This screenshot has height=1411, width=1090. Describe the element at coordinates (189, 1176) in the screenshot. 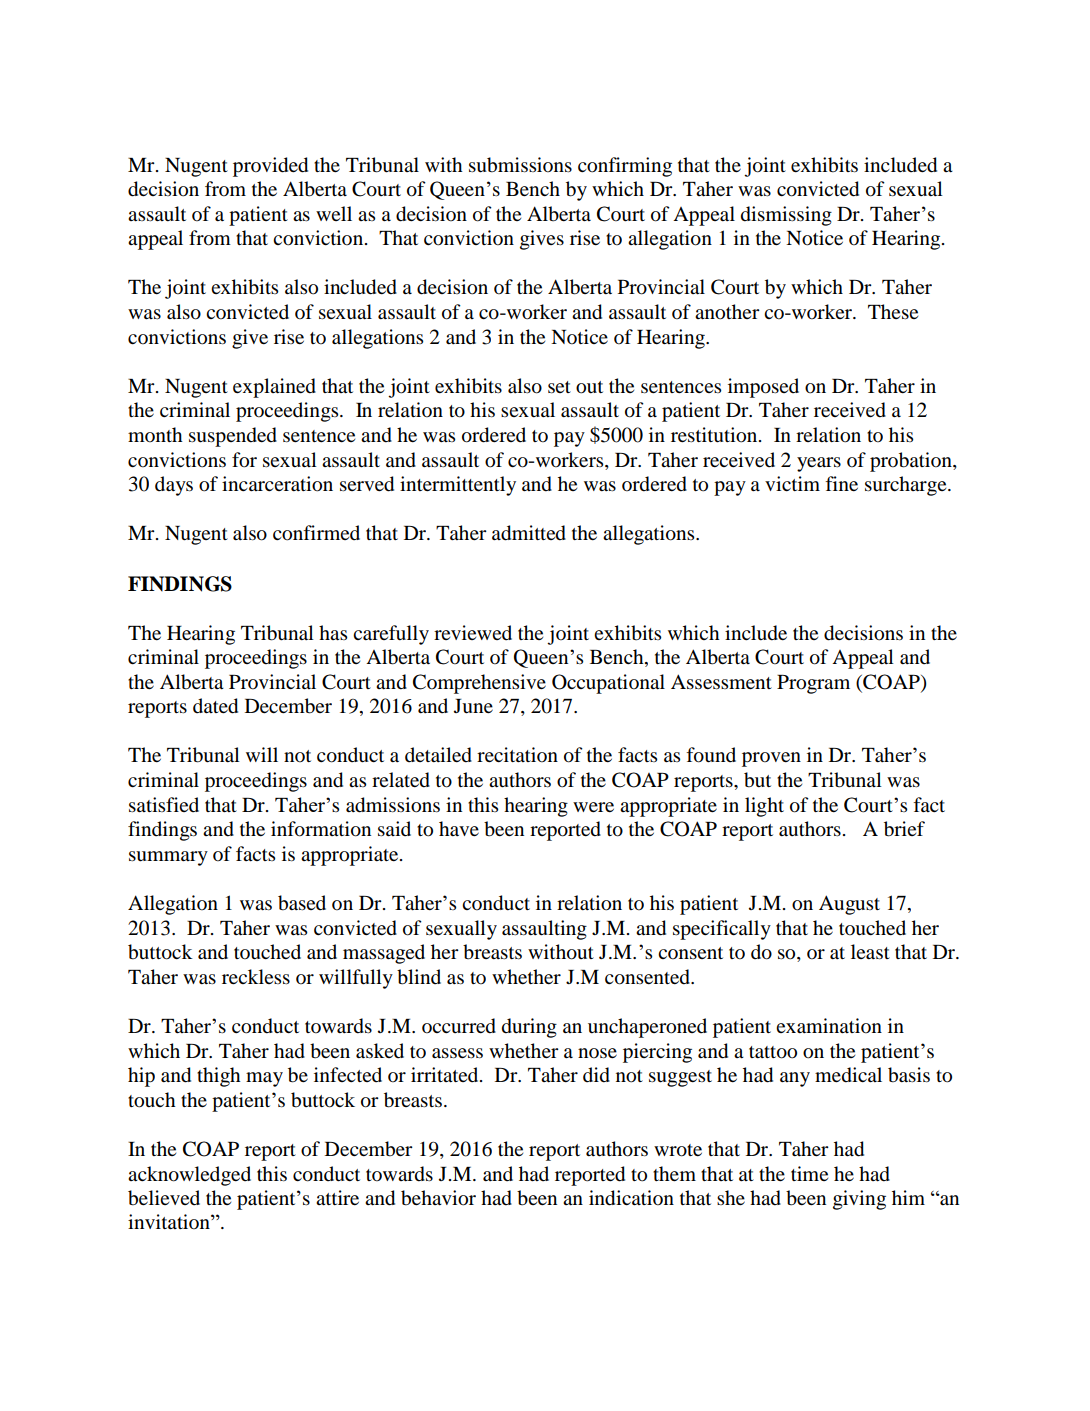

I see `acknowledged` at that location.
